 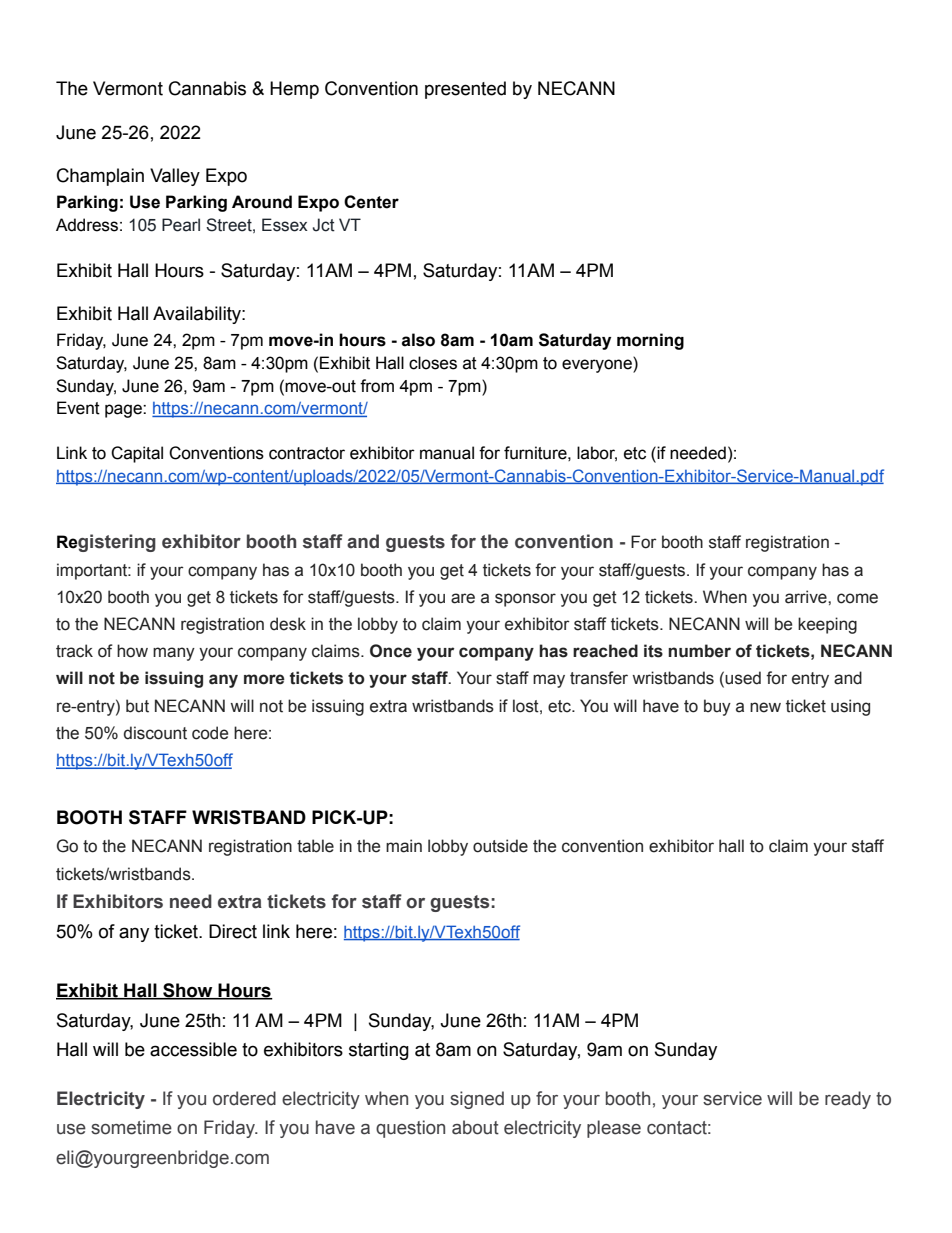 I want to click on also, so click(x=418, y=340).
